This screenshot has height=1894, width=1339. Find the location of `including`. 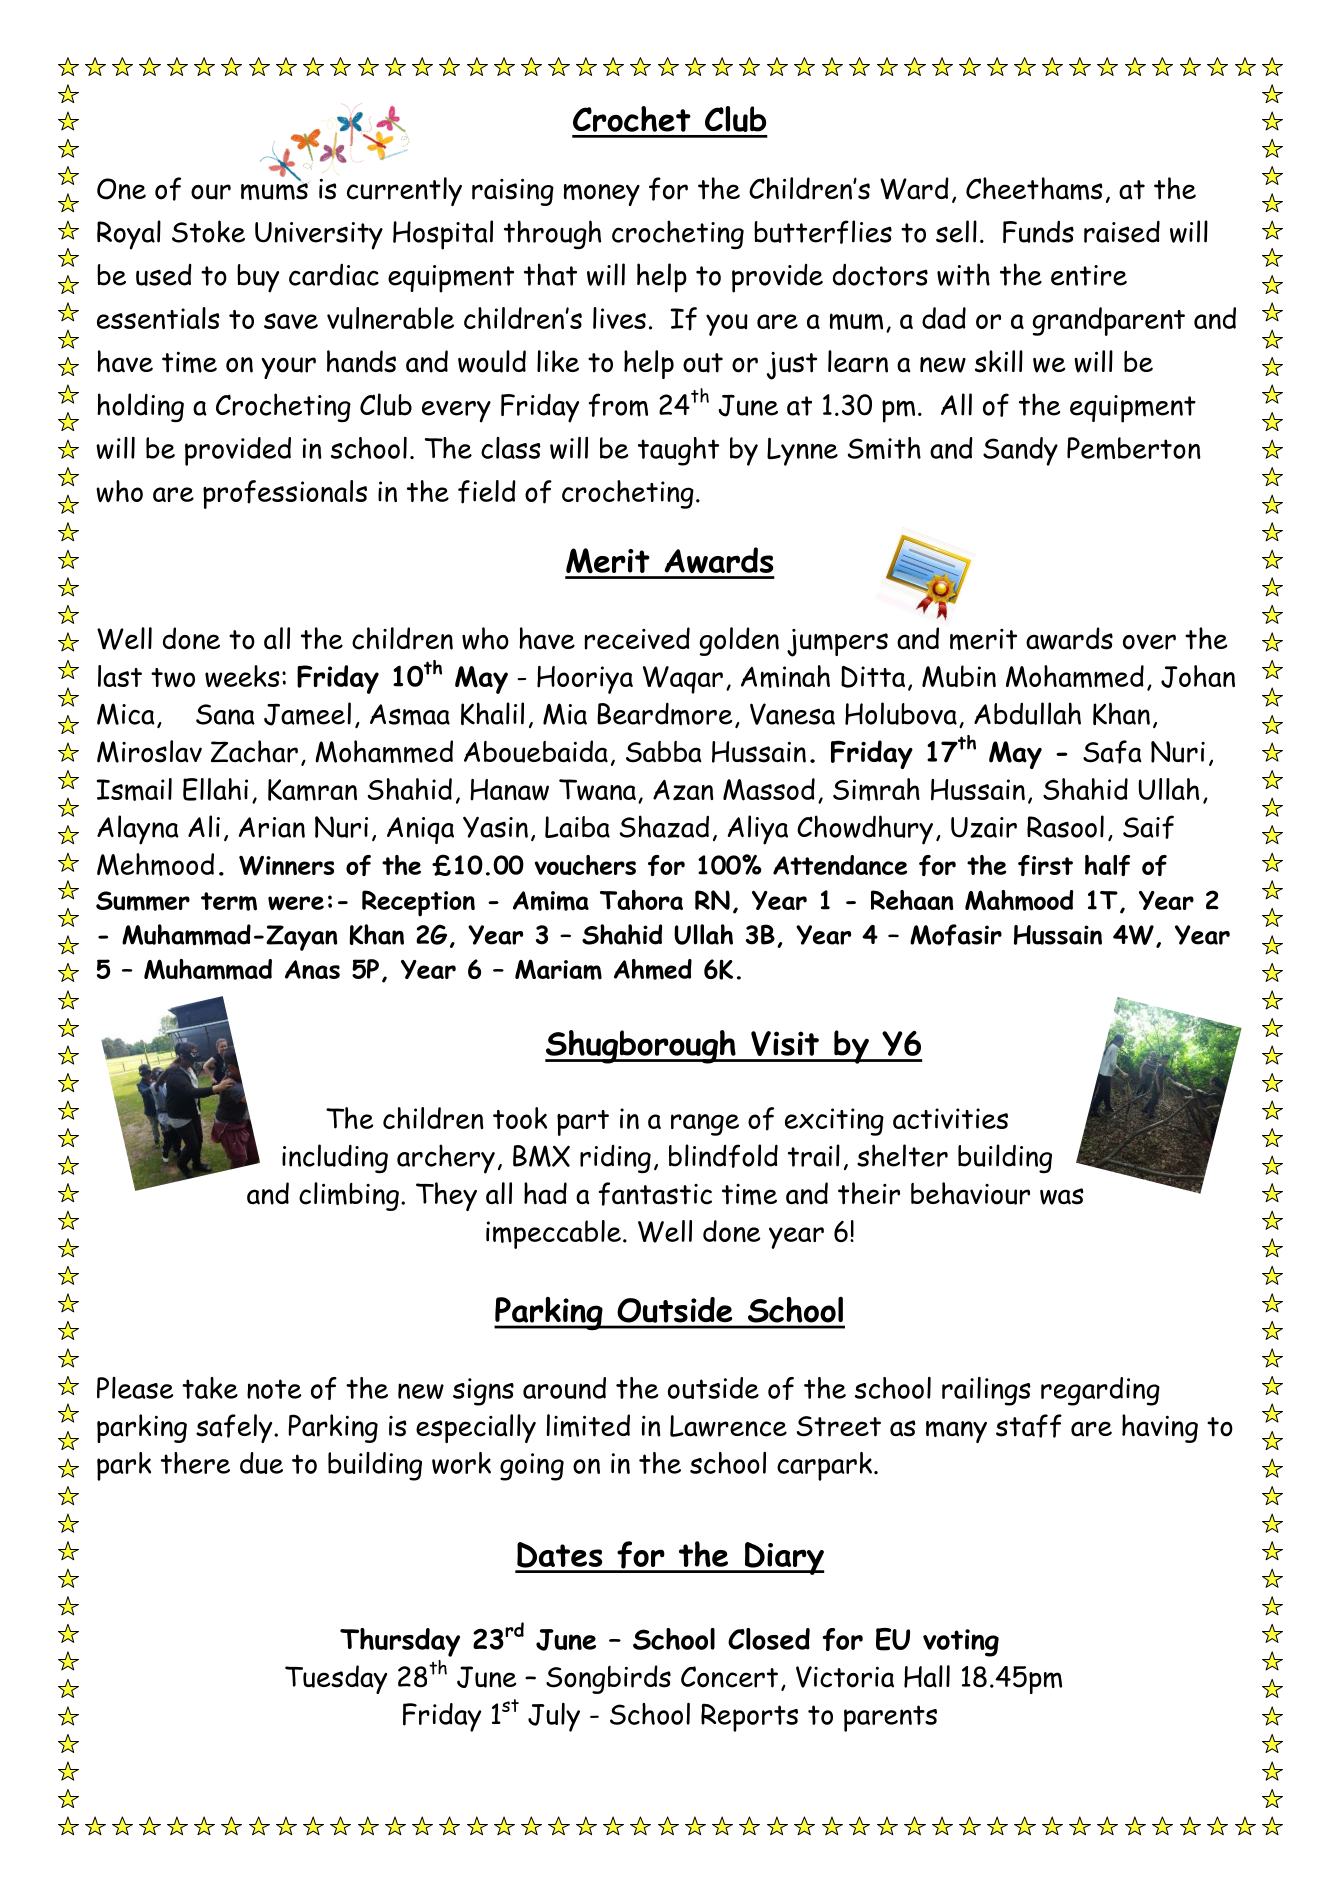

including is located at coordinates (335, 1158).
